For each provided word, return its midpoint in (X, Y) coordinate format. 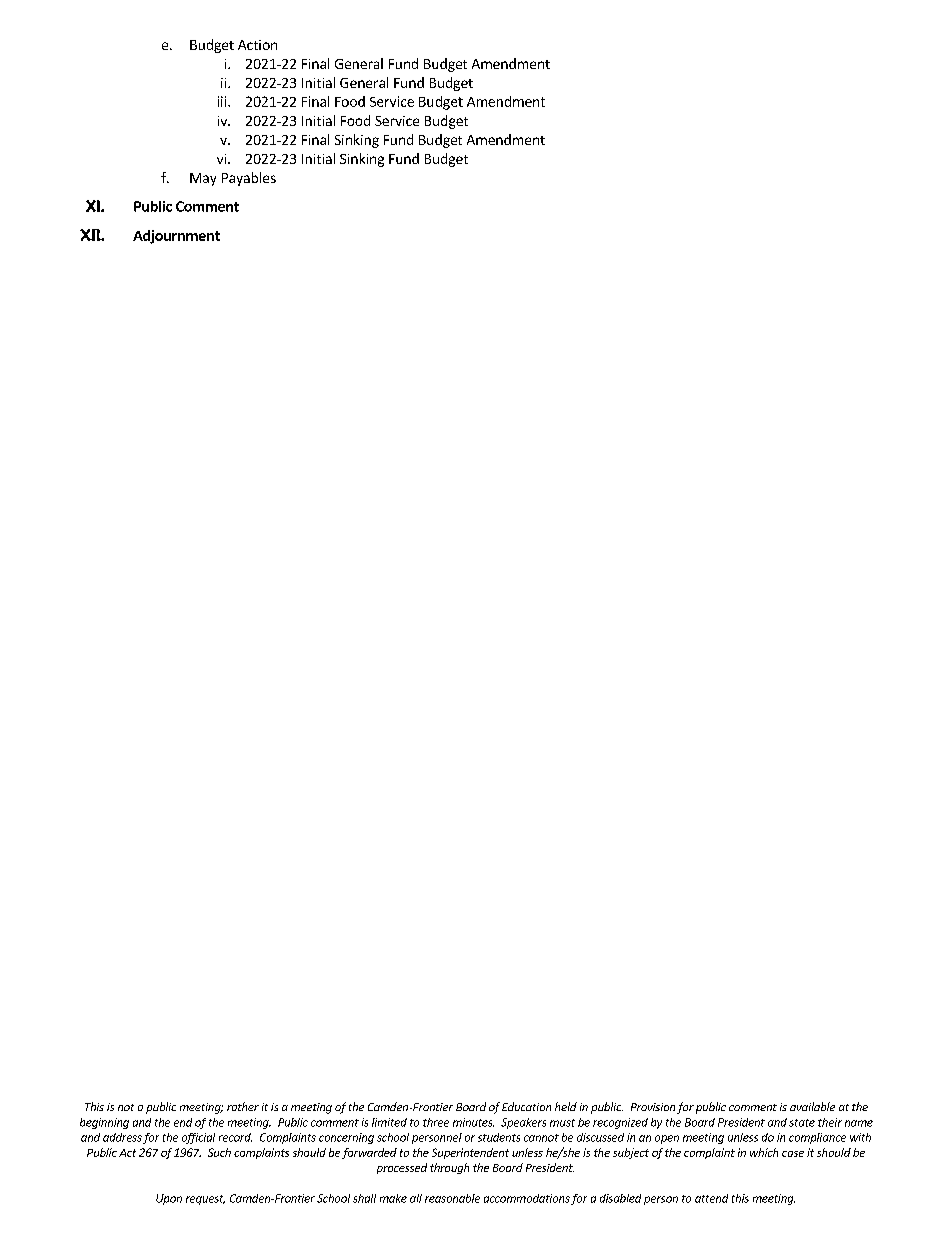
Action (257, 45)
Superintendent (470, 1153)
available (812, 1106)
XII (91, 235)
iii (223, 101)
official (198, 1138)
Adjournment (176, 237)
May (203, 179)
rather (243, 1106)
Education (526, 1106)
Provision (653, 1107)
